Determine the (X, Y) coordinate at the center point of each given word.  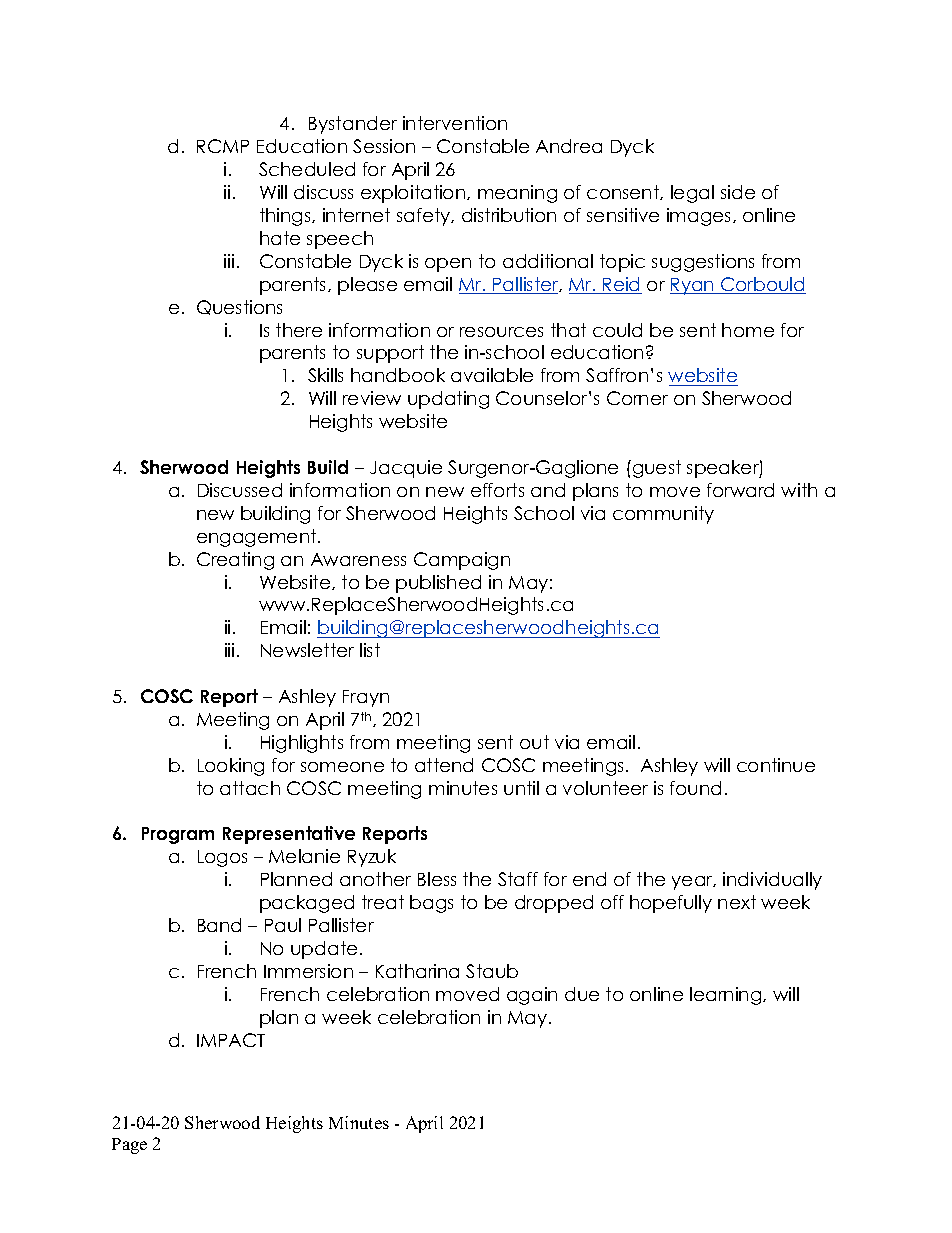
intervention (455, 123)
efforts (497, 490)
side (738, 192)
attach (250, 788)
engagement (258, 538)
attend (444, 765)
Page (129, 1146)
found (695, 788)
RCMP (223, 146)
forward (740, 490)
